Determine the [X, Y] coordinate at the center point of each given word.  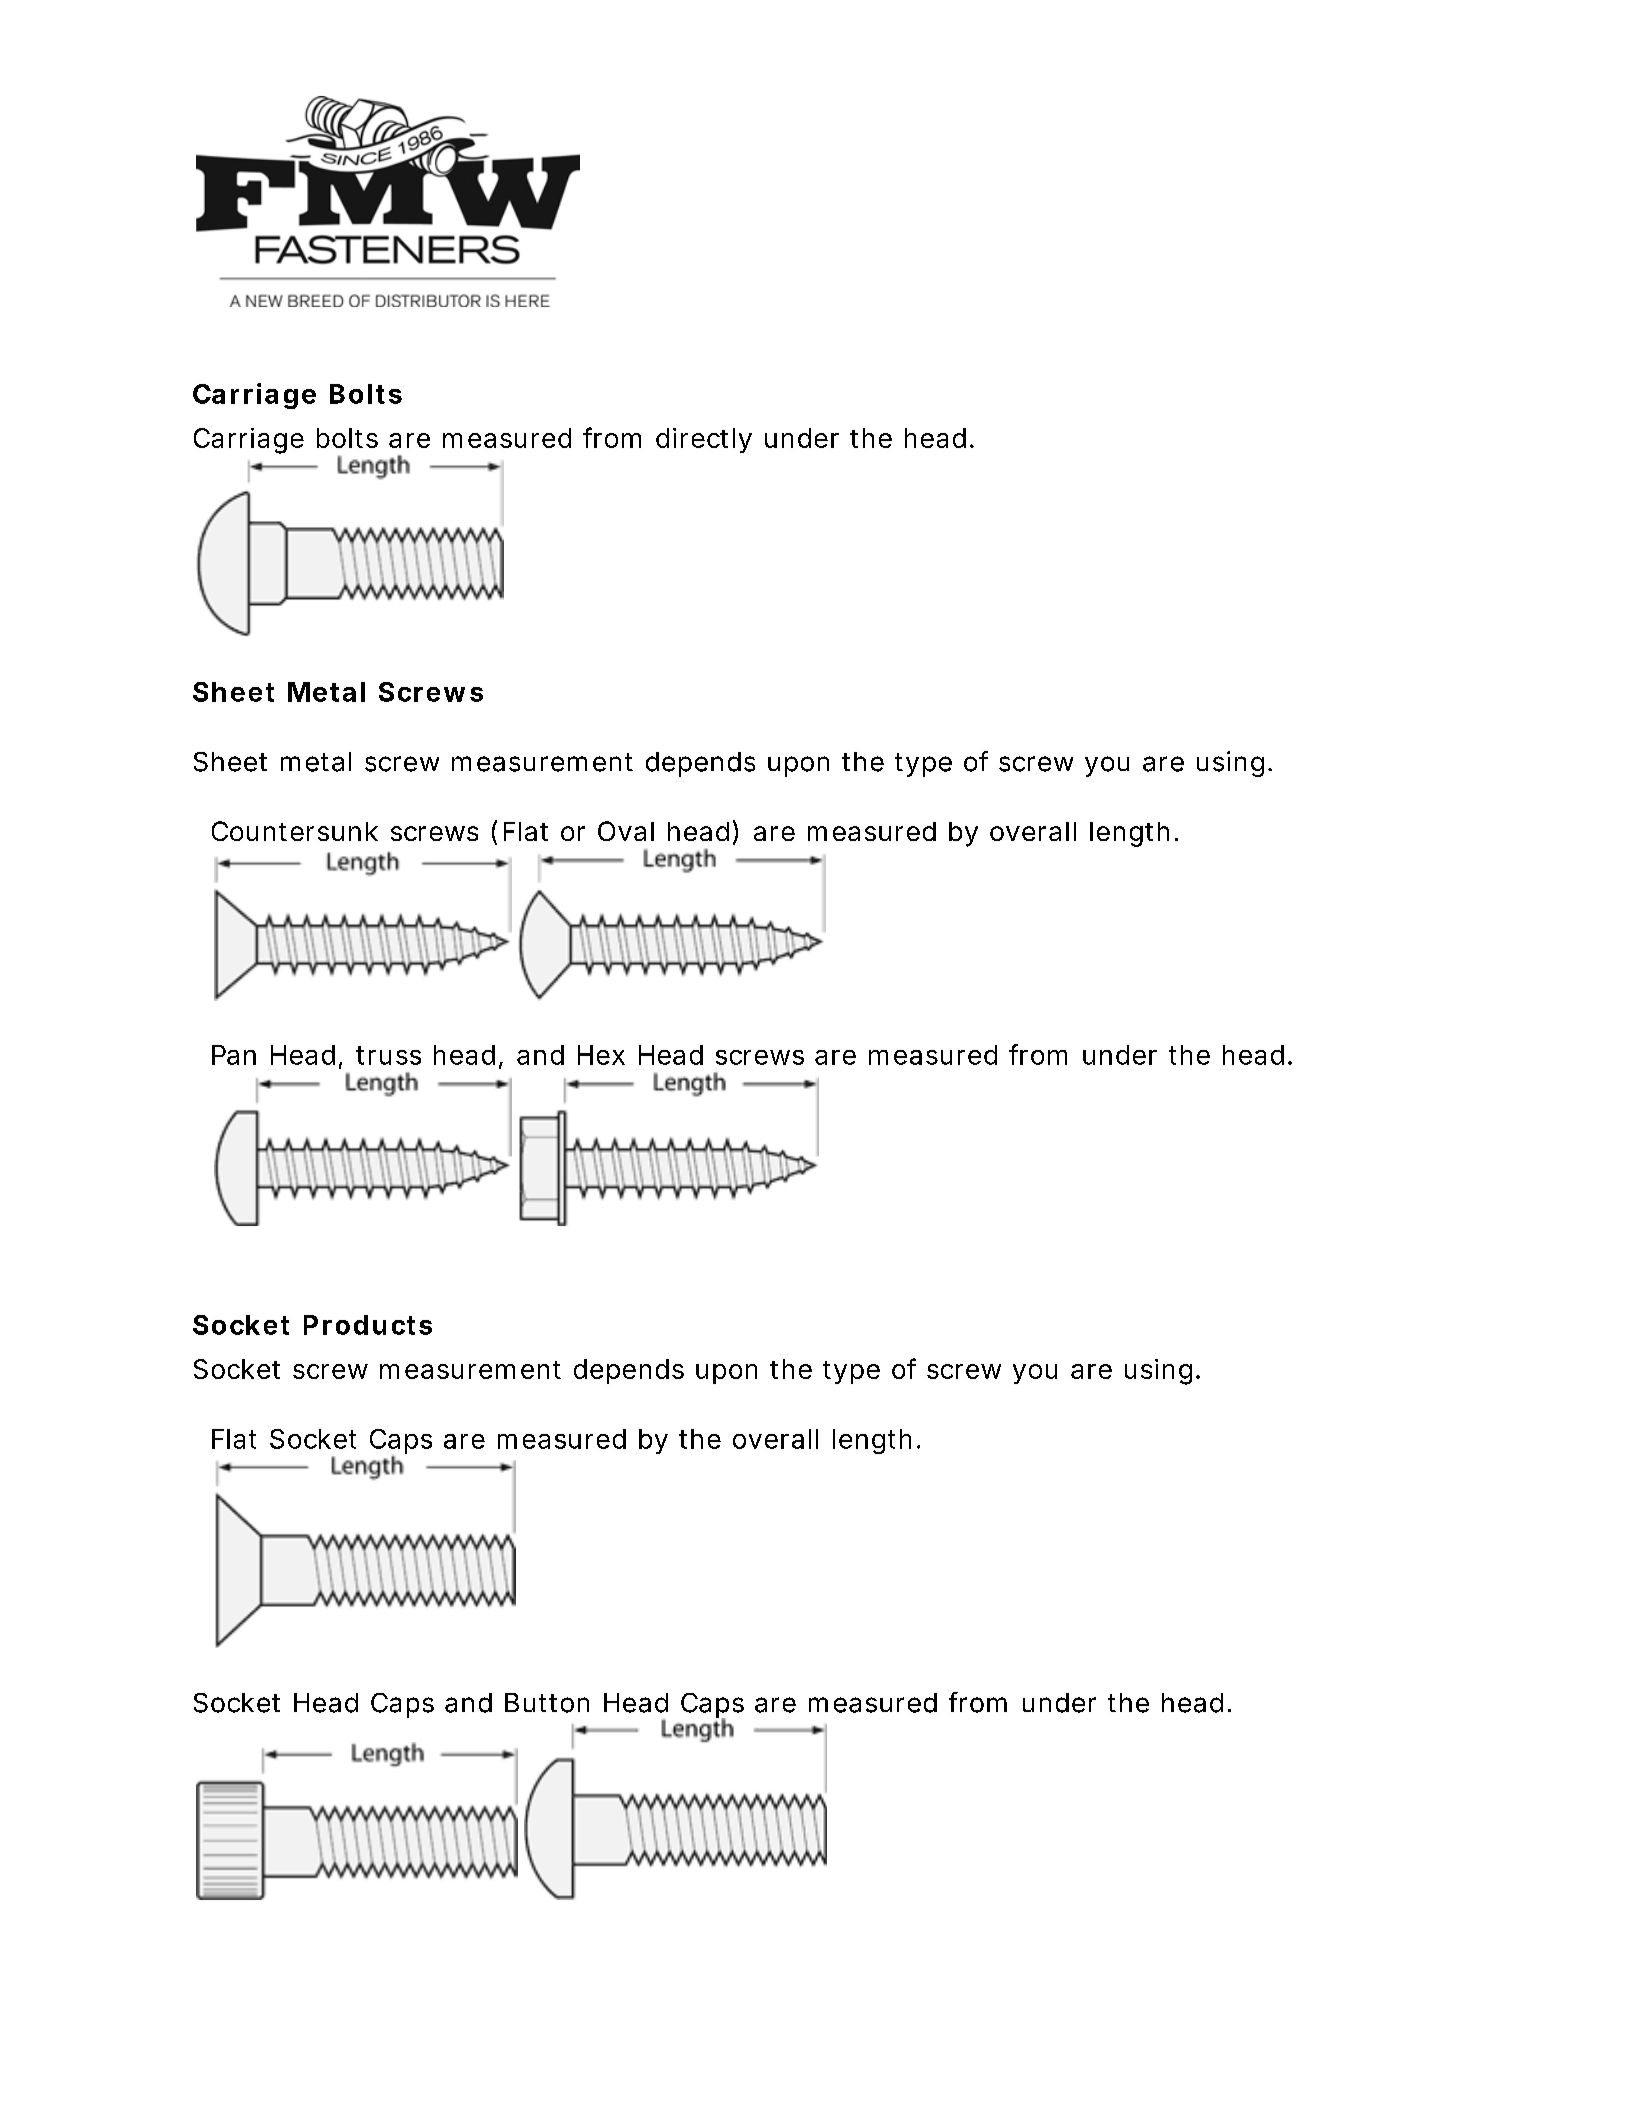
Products [368, 1325]
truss [388, 1055]
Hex [601, 1055]
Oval [626, 831]
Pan [234, 1055]
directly [704, 440]
